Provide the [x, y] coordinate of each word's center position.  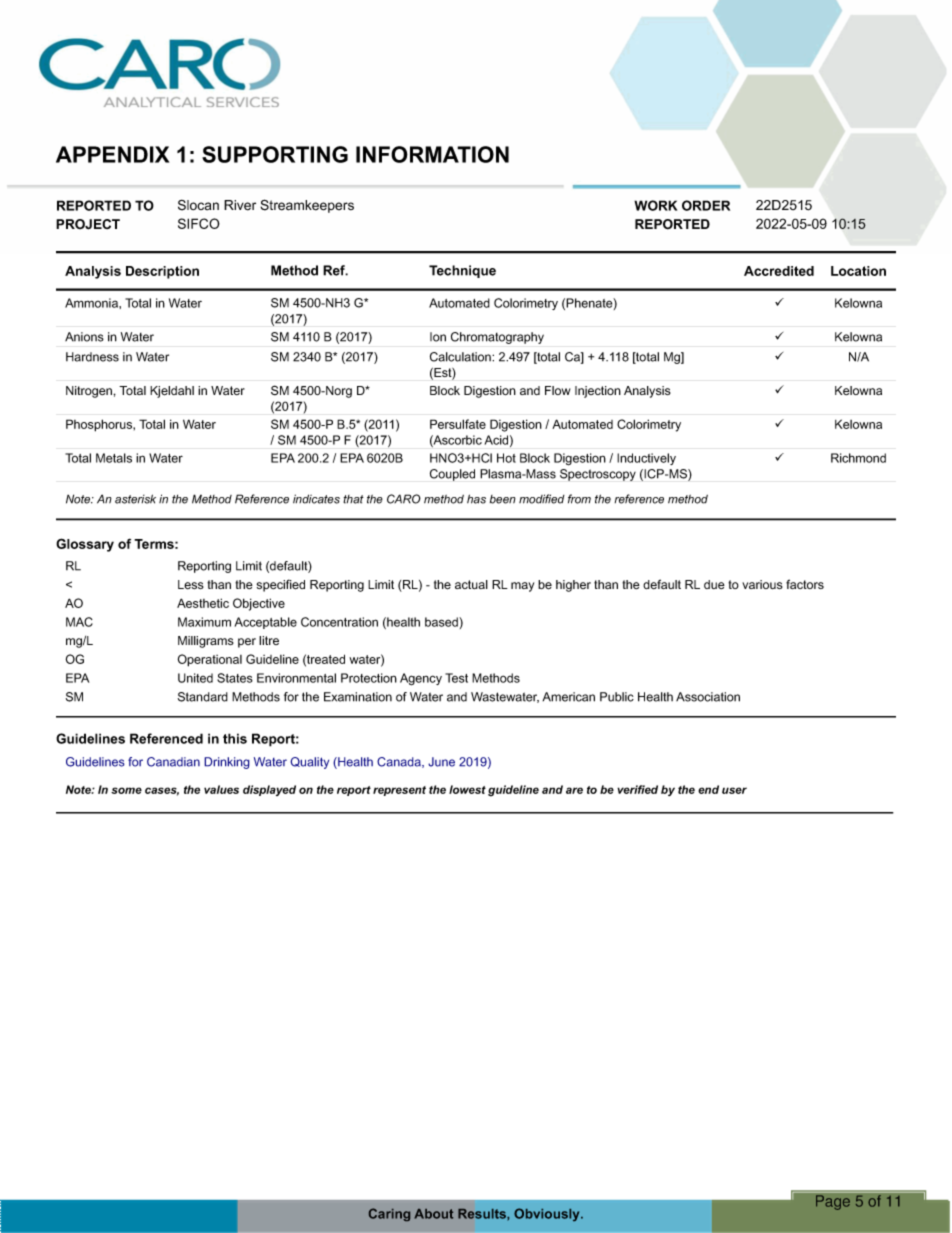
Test [456, 678]
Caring [389, 1214]
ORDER [706, 205]
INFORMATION [432, 154]
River [240, 205]
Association [708, 697]
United [195, 678]
